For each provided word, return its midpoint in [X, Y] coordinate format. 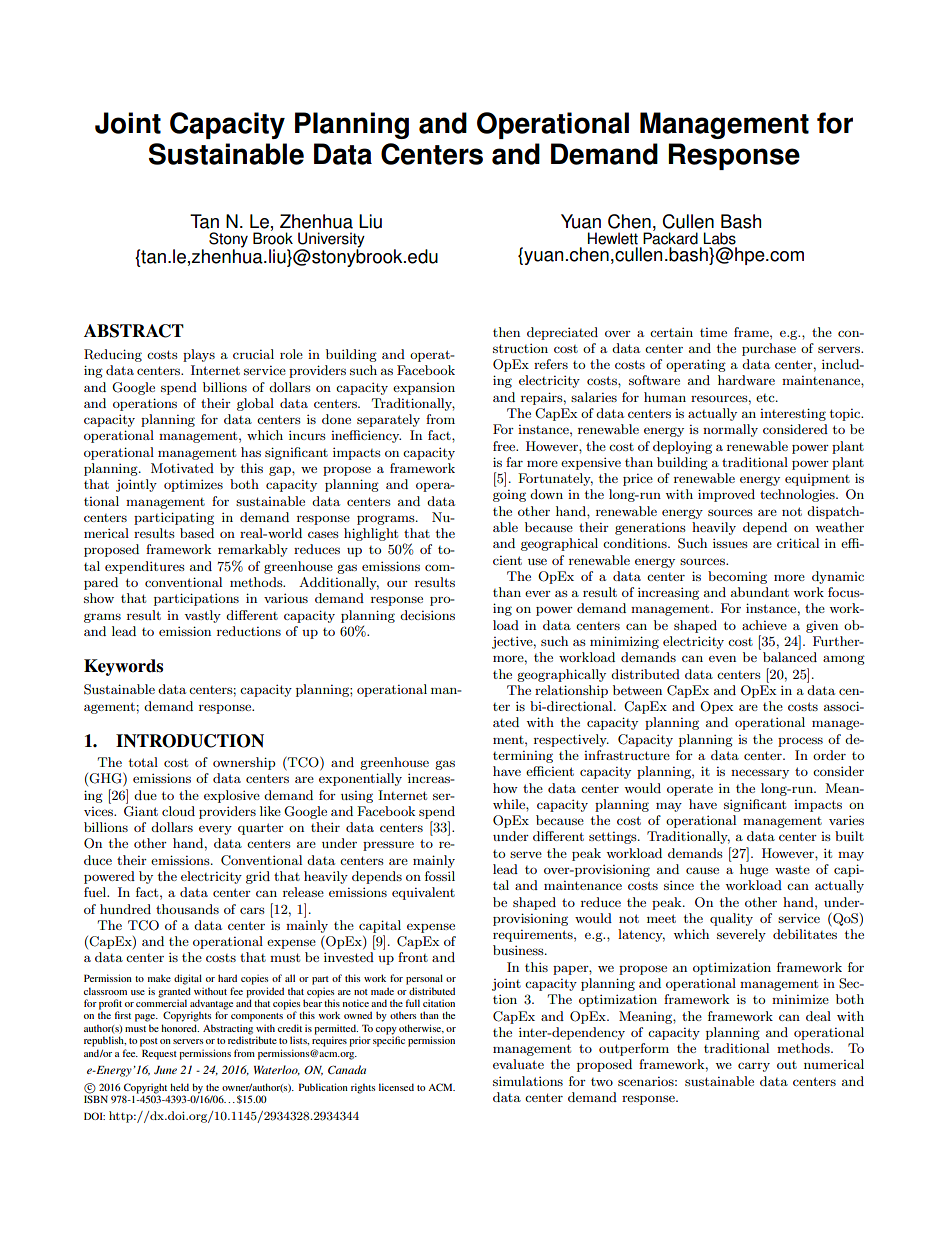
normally [730, 430]
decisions [427, 615]
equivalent [423, 893]
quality [731, 919]
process [800, 742]
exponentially [360, 779]
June [165, 1070]
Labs [719, 238]
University [331, 241]
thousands [187, 909]
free [505, 446]
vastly [202, 616]
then [506, 332]
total [143, 762]
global [255, 404]
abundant [760, 592]
